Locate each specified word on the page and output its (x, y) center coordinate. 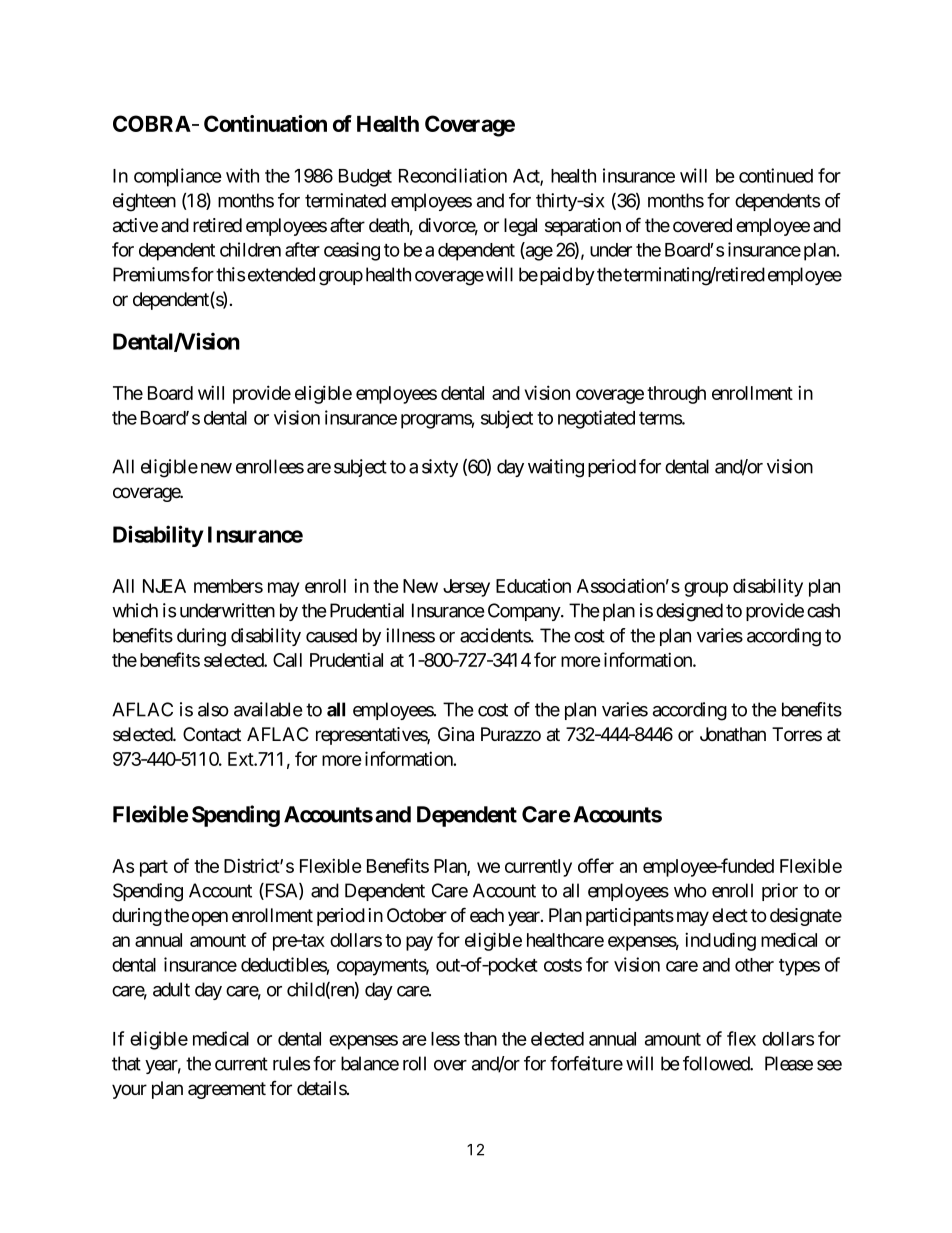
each (487, 915)
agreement (227, 1090)
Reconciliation (453, 175)
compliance (178, 177)
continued (776, 175)
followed (717, 1063)
